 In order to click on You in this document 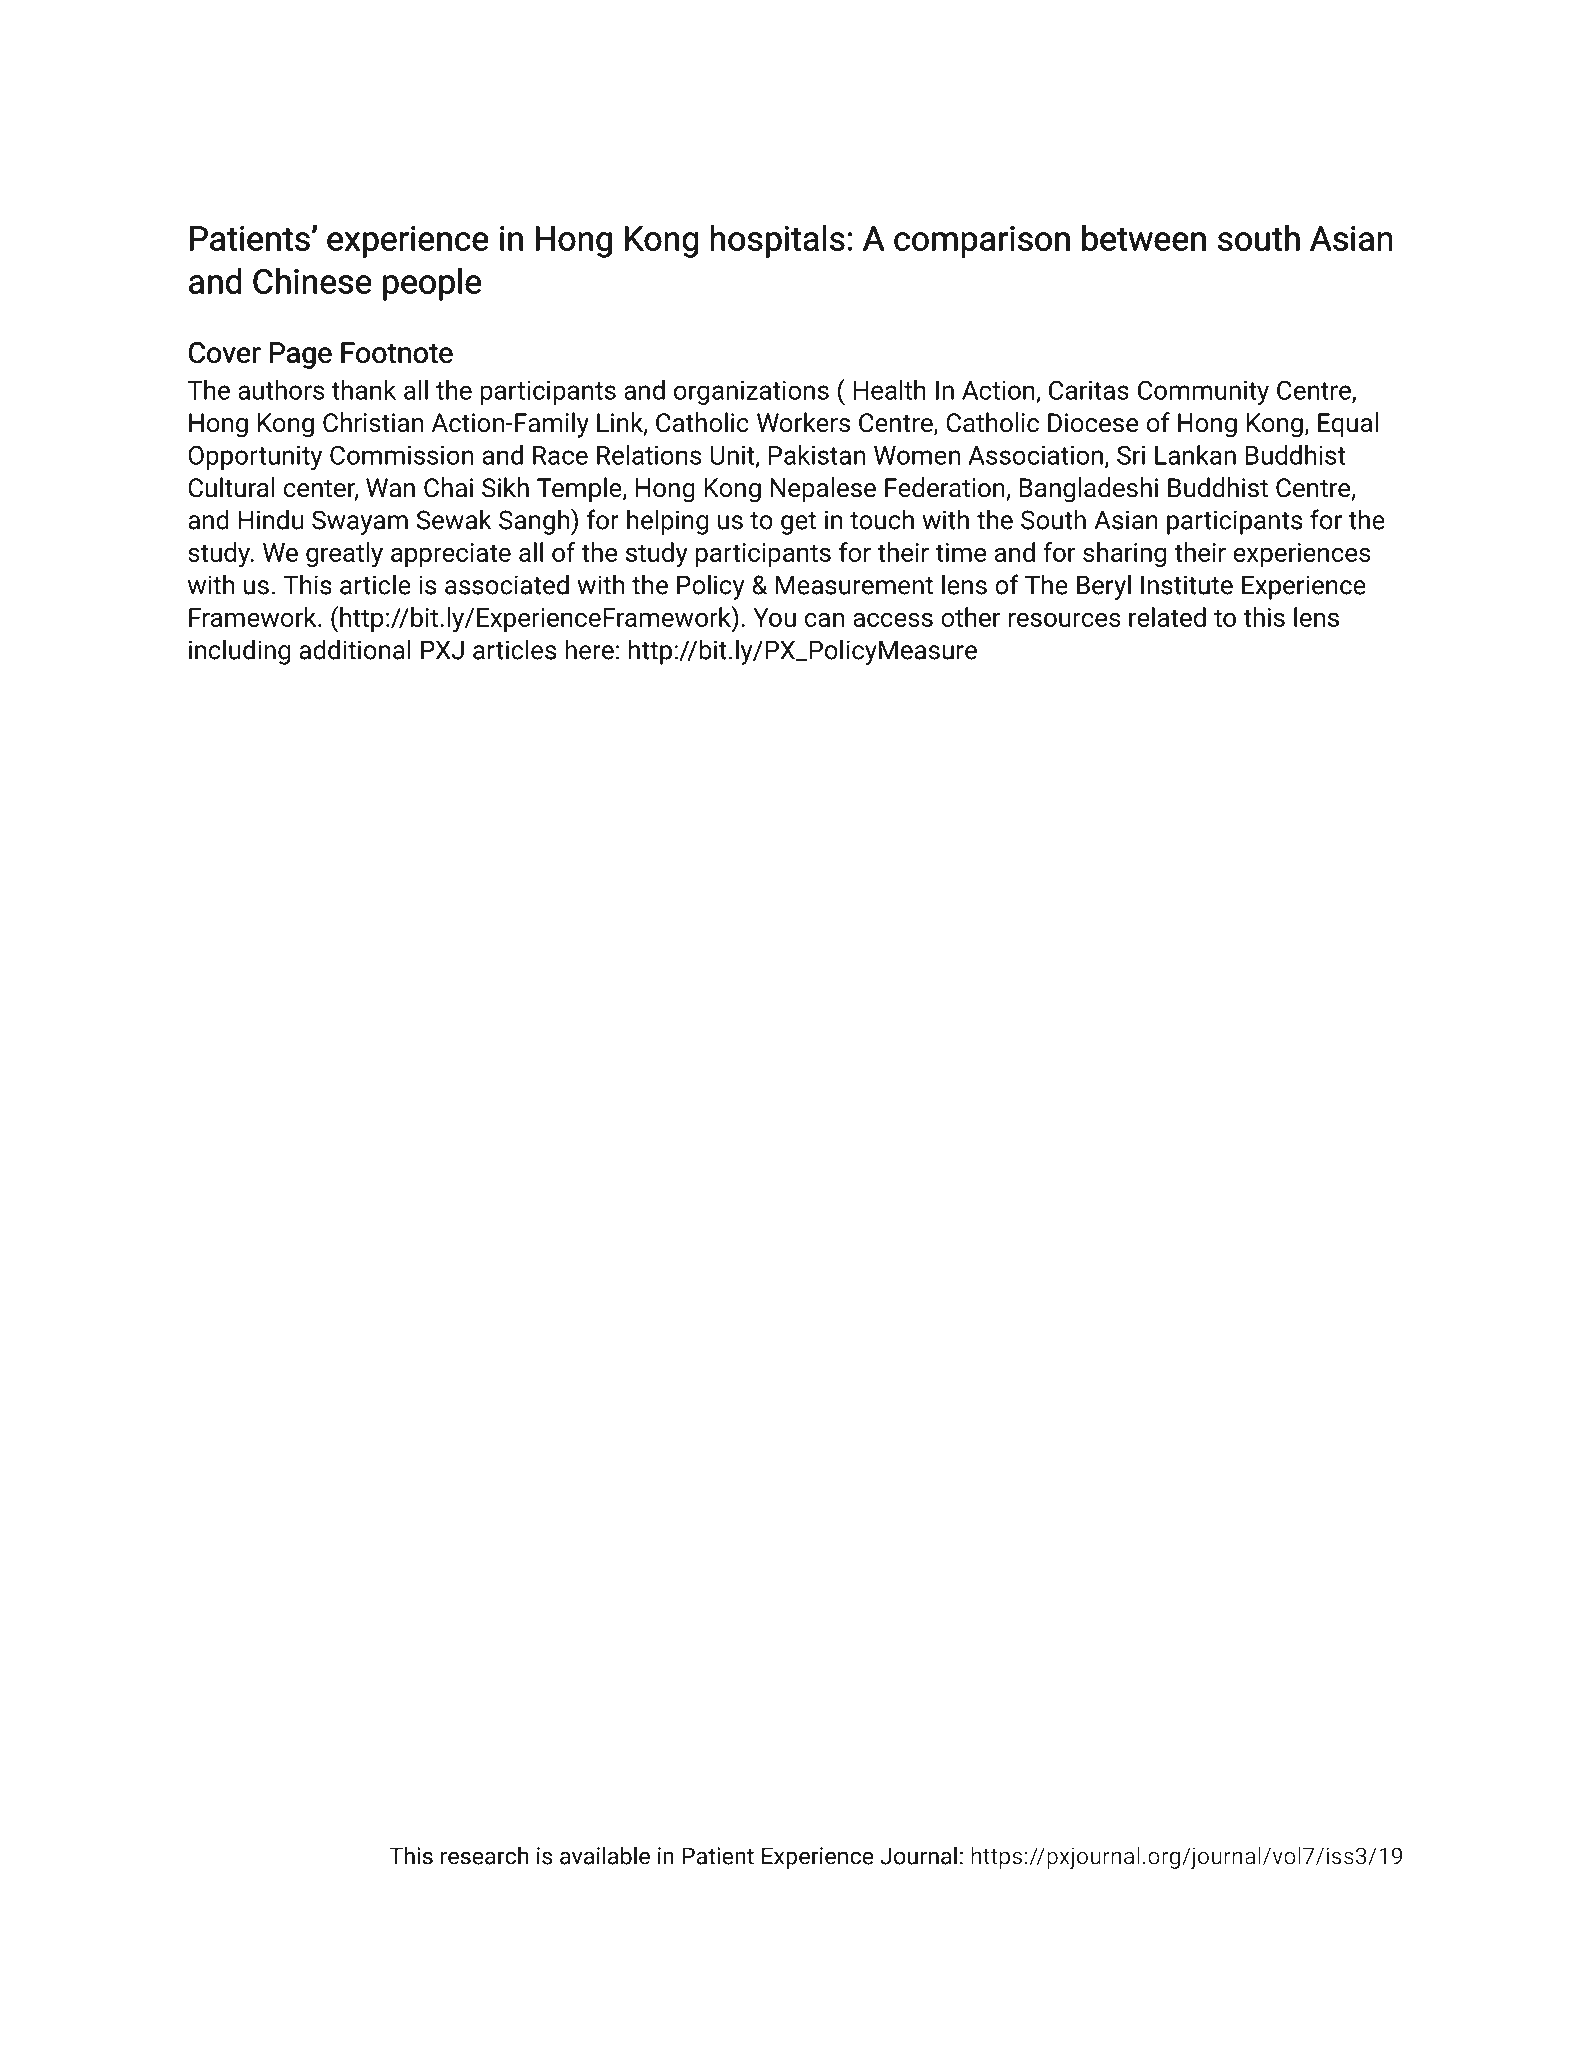, I will do `click(774, 617)`.
